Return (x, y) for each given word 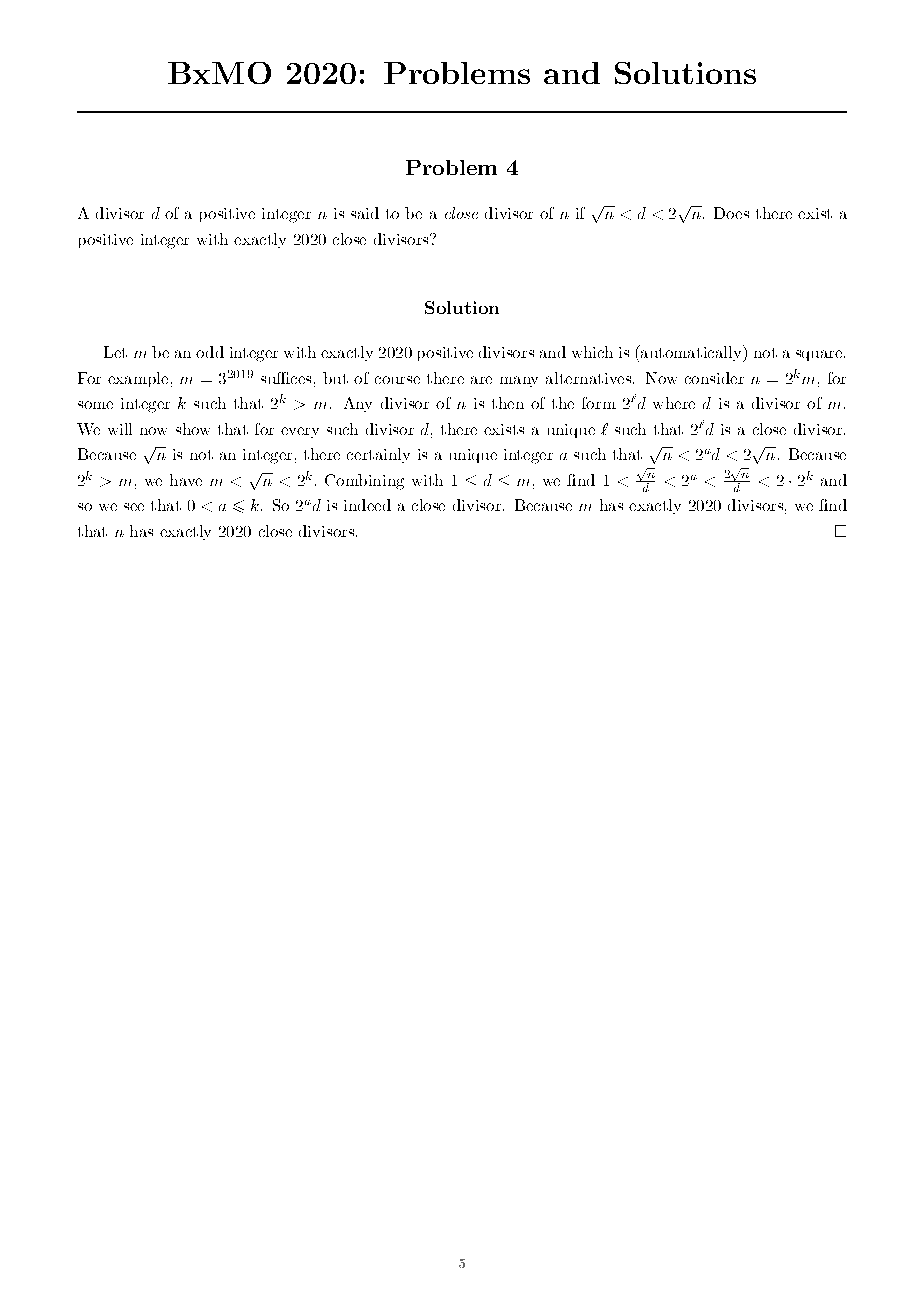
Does (731, 213)
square (819, 355)
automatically (691, 353)
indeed (367, 505)
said (365, 213)
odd (210, 352)
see (134, 507)
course (397, 380)
